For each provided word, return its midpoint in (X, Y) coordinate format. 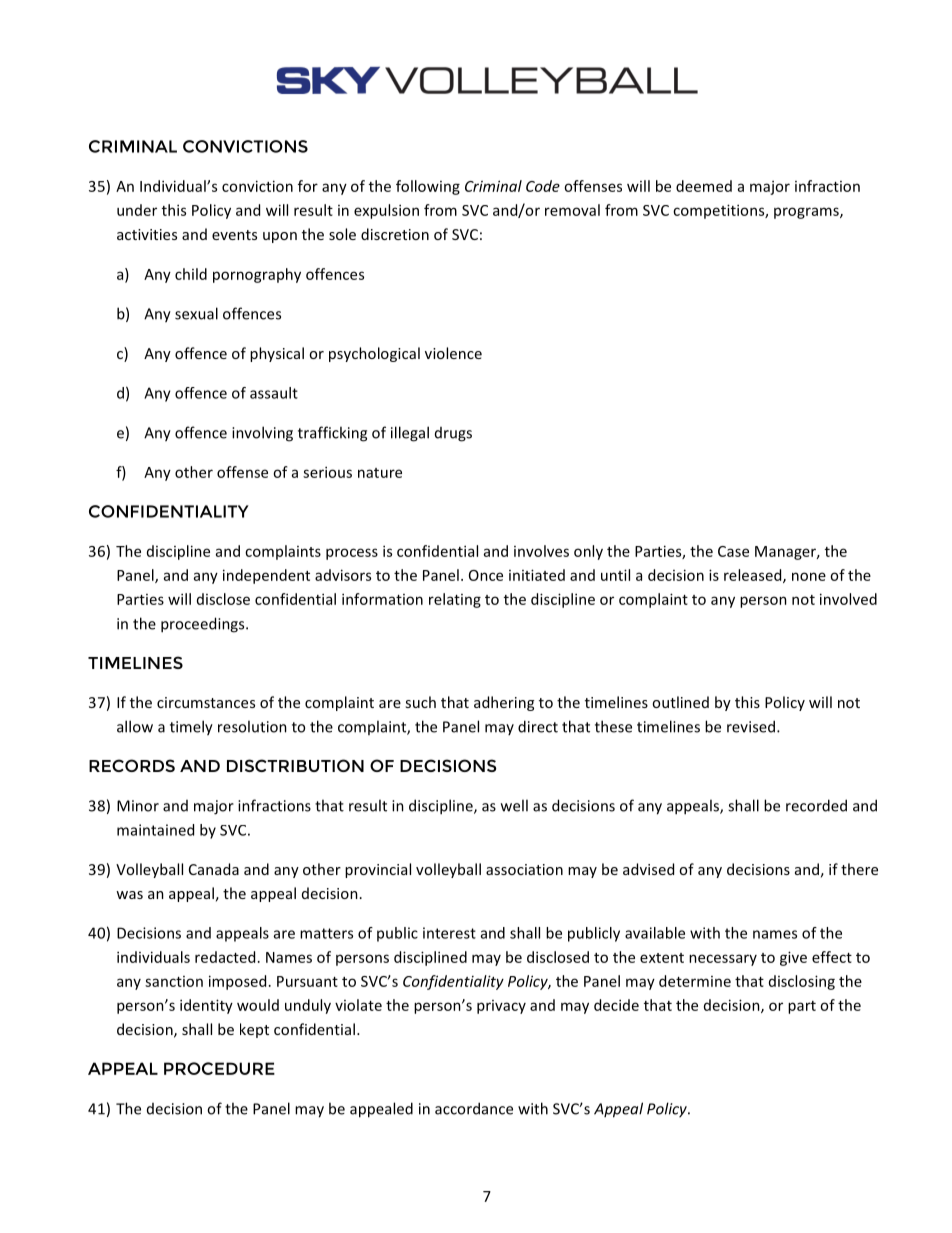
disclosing (802, 982)
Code (543, 186)
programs (807, 213)
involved (848, 599)
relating (455, 600)
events (234, 235)
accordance (474, 1108)
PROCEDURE (219, 1068)
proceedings (204, 625)
